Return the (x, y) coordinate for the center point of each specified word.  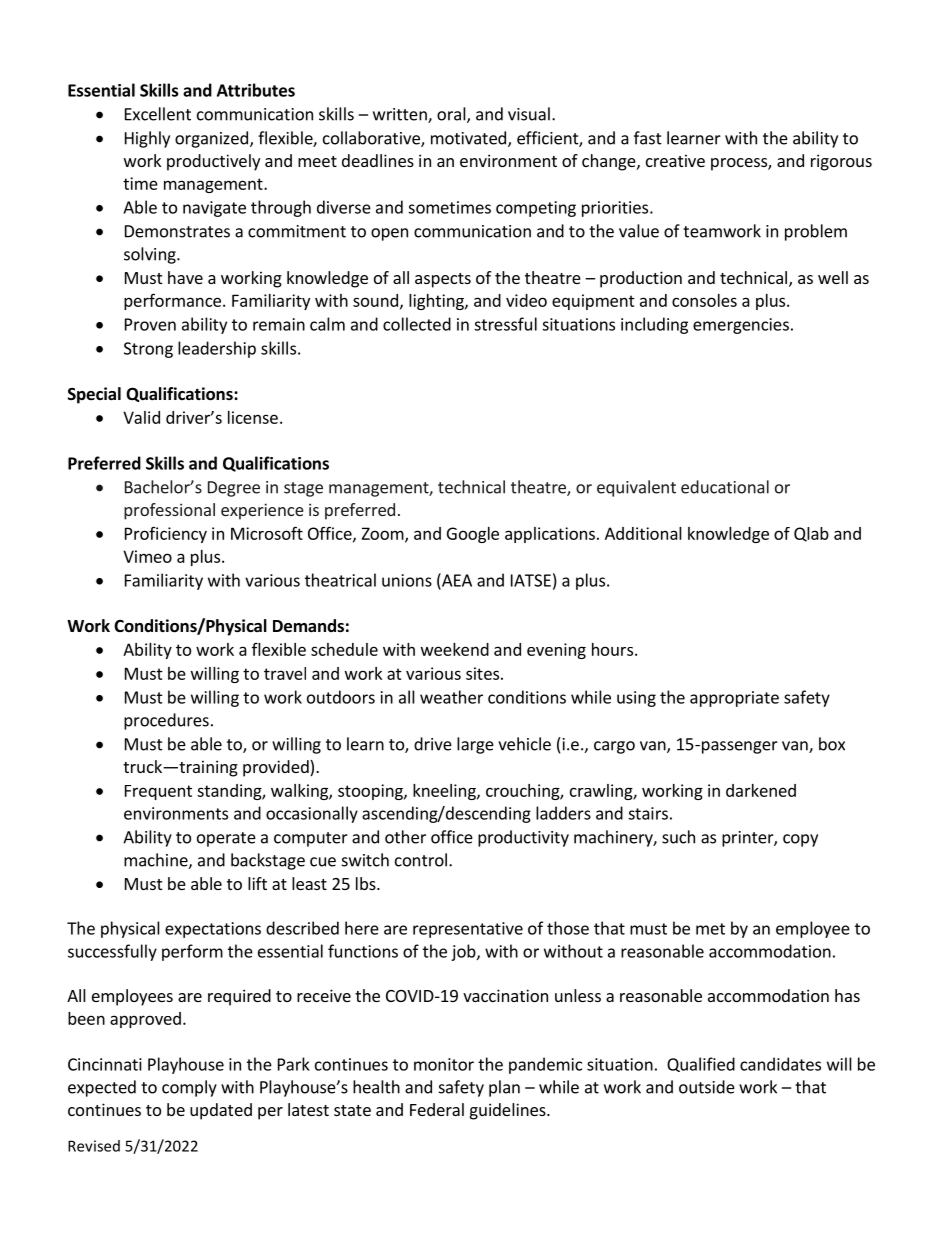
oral (452, 115)
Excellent (158, 114)
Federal (437, 1109)
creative (675, 160)
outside (707, 1087)
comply (189, 1088)
